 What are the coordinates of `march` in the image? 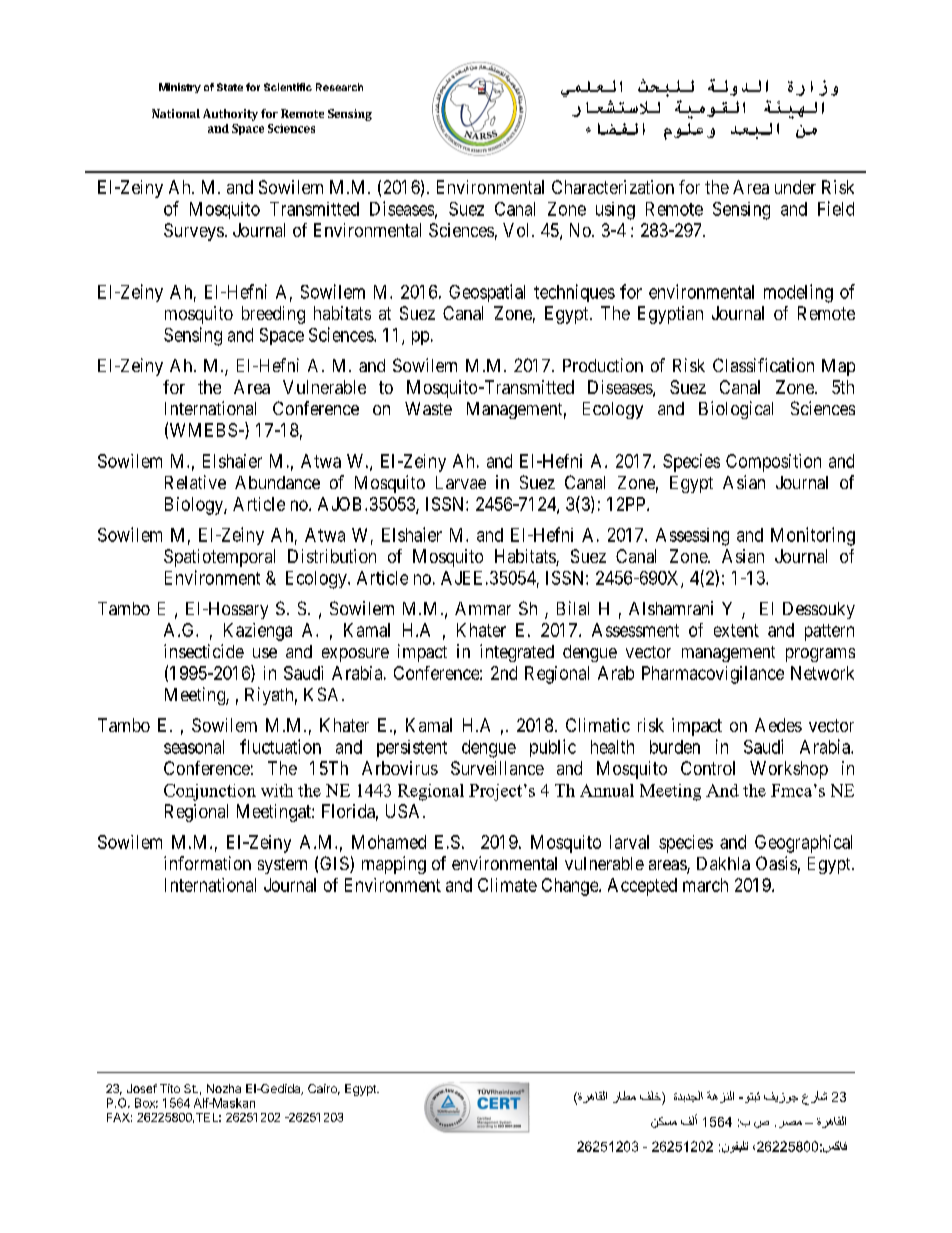 It's located at (705, 885).
